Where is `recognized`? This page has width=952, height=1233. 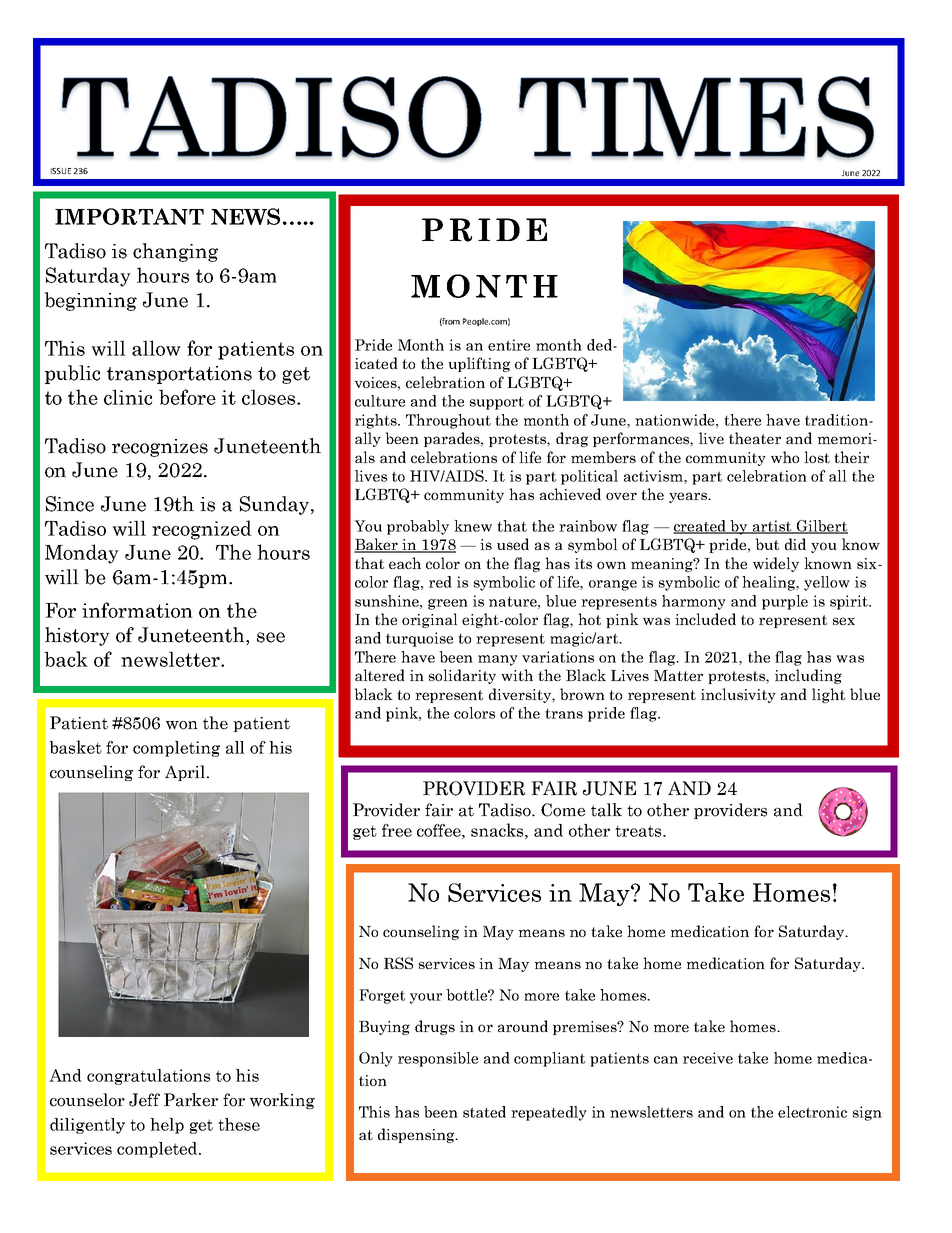 recognized is located at coordinates (202, 530).
